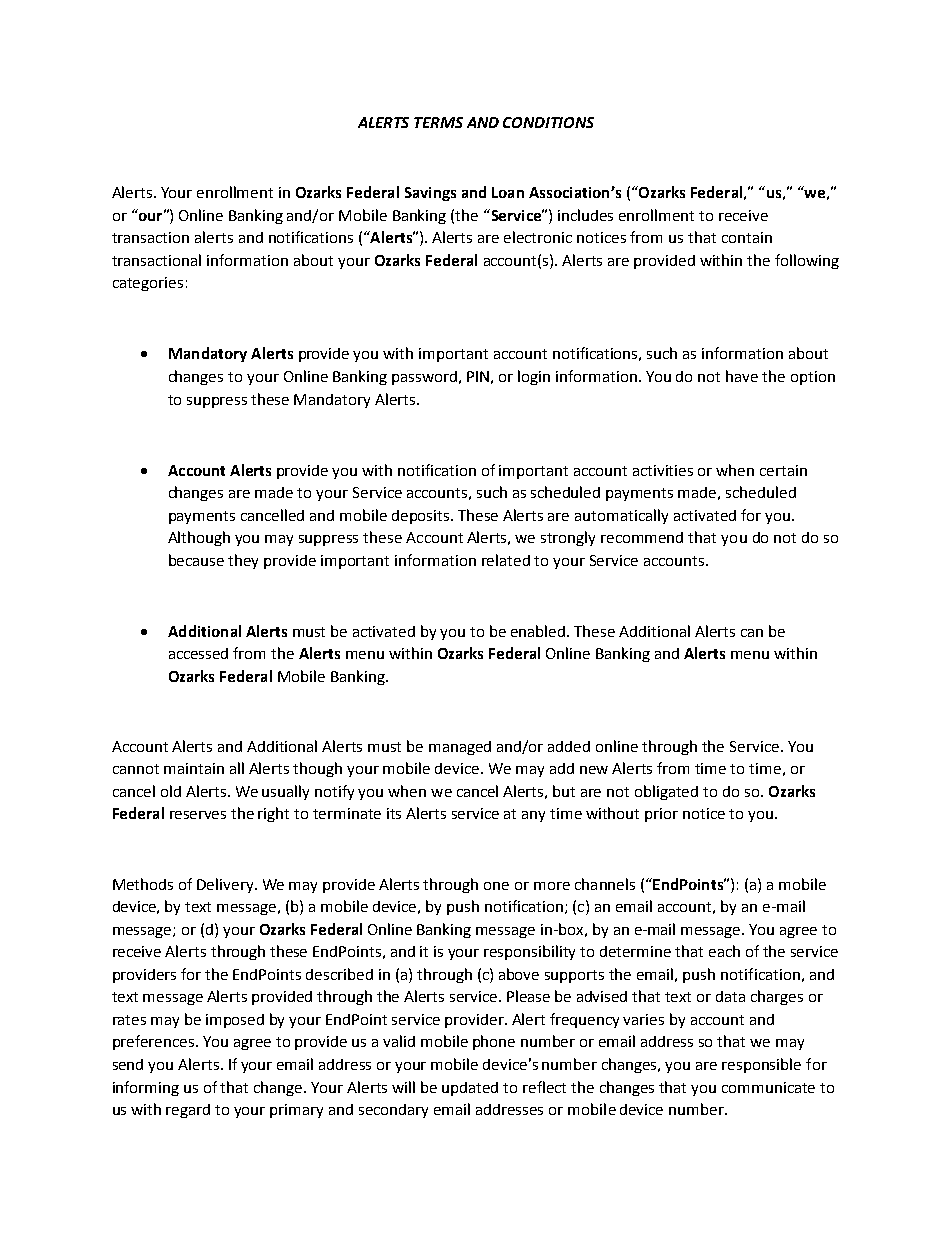 This screenshot has width=952, height=1233. What do you see at coordinates (438, 122) in the screenshot?
I see `TERMS` at bounding box center [438, 122].
